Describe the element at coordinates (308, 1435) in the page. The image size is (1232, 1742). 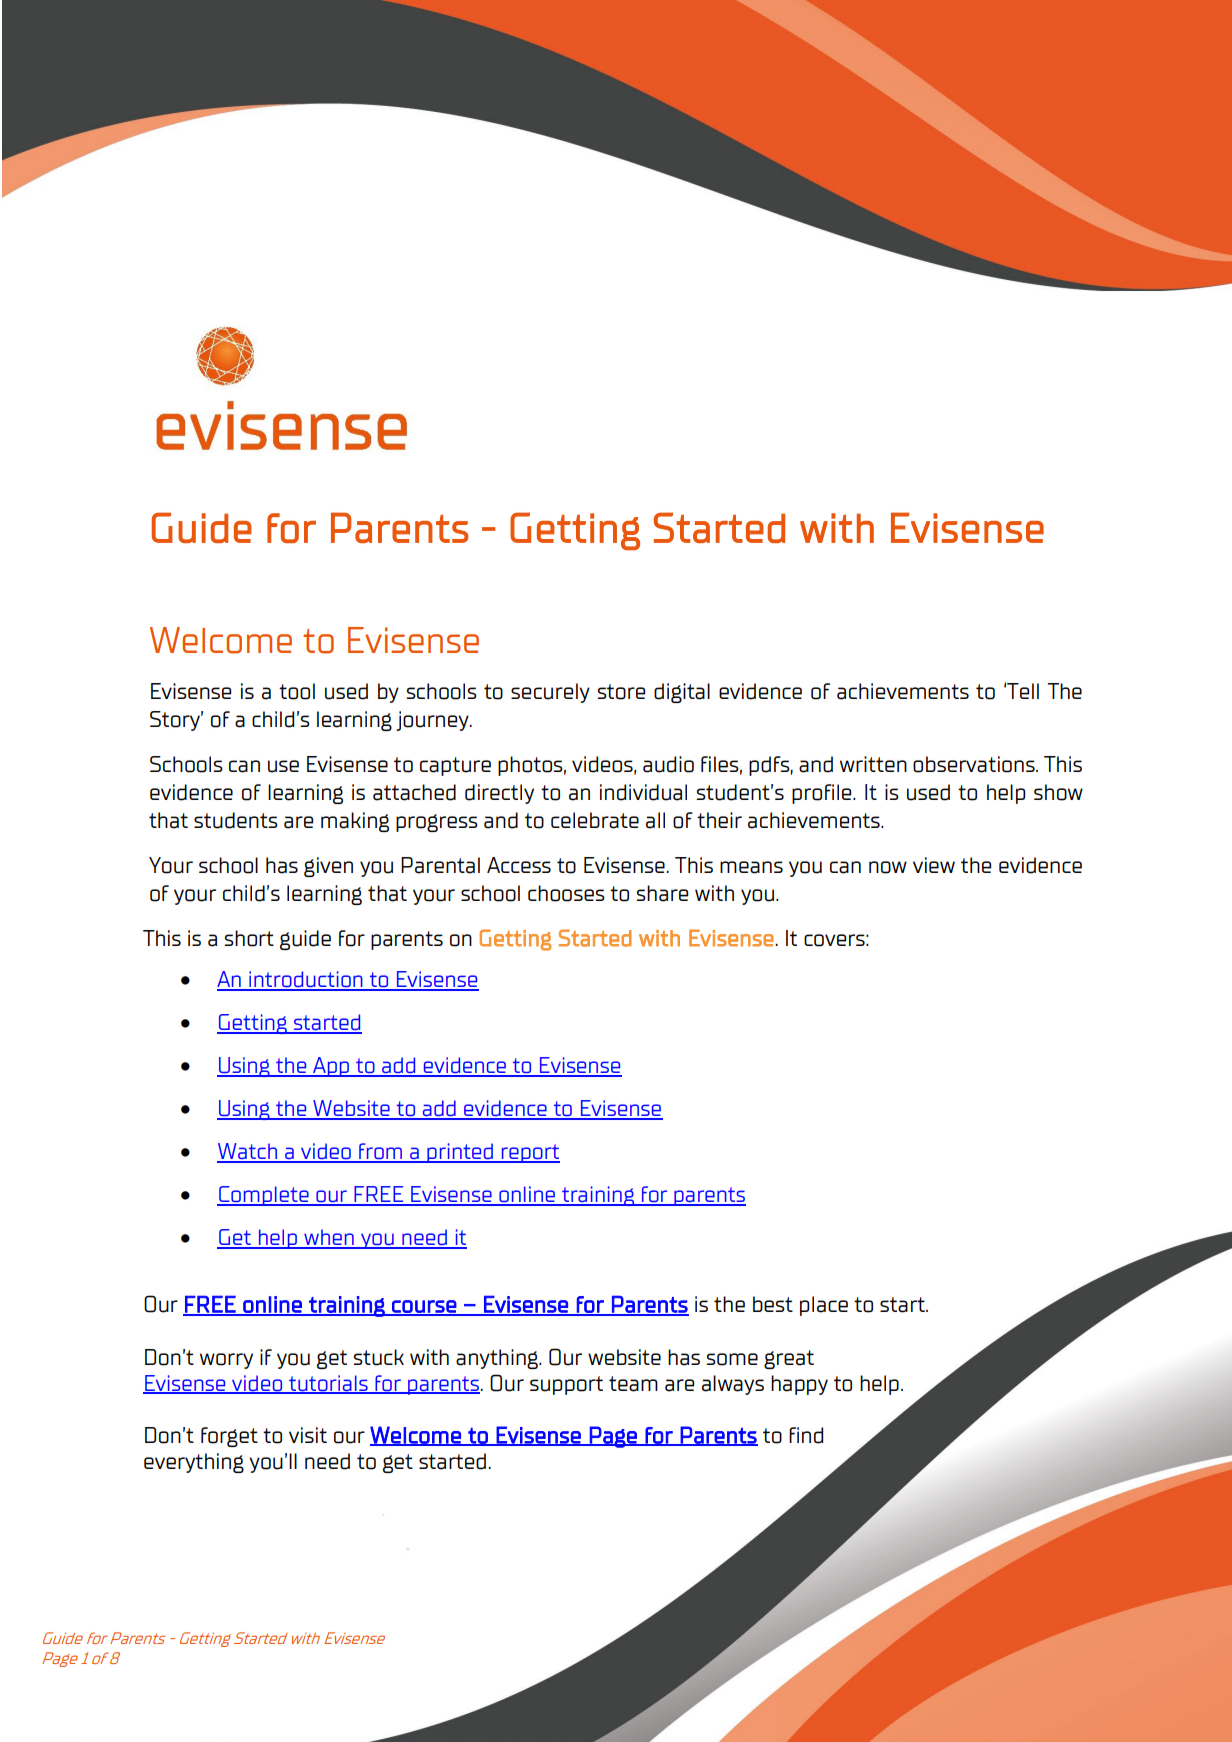
I see `visit` at that location.
